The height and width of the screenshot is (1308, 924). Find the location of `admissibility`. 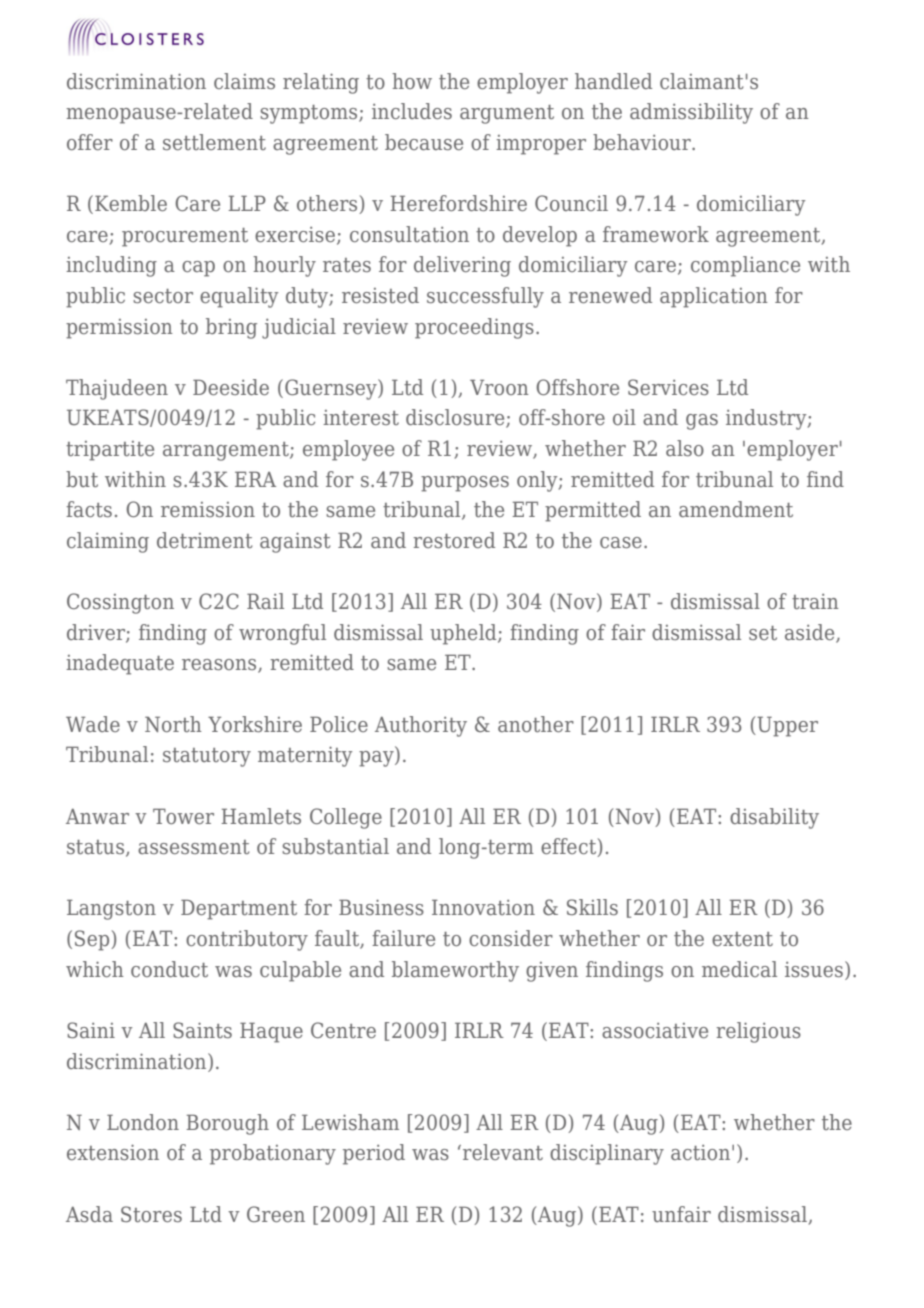

admissibility is located at coordinates (691, 113).
